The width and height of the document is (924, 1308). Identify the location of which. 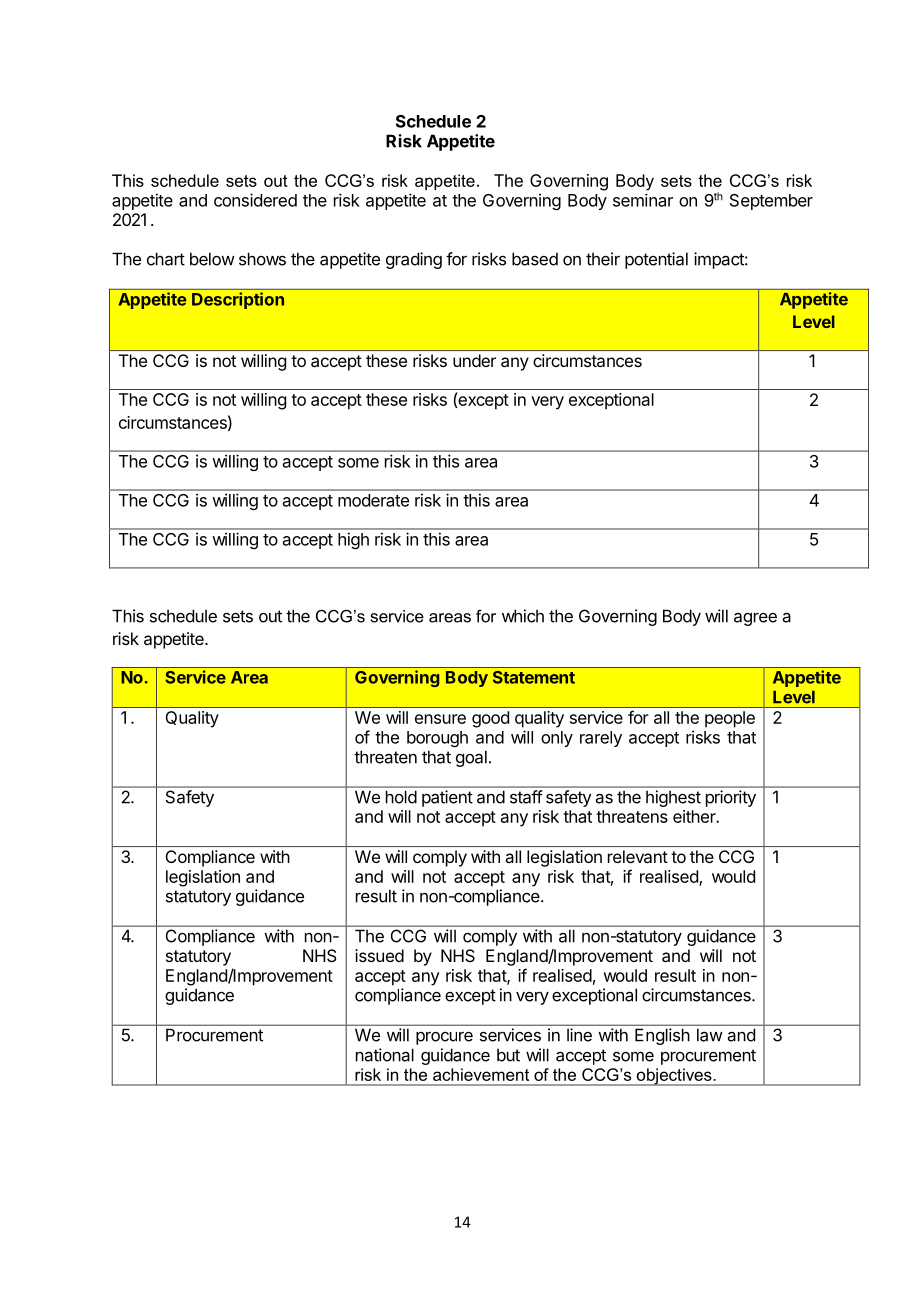
(523, 616).
